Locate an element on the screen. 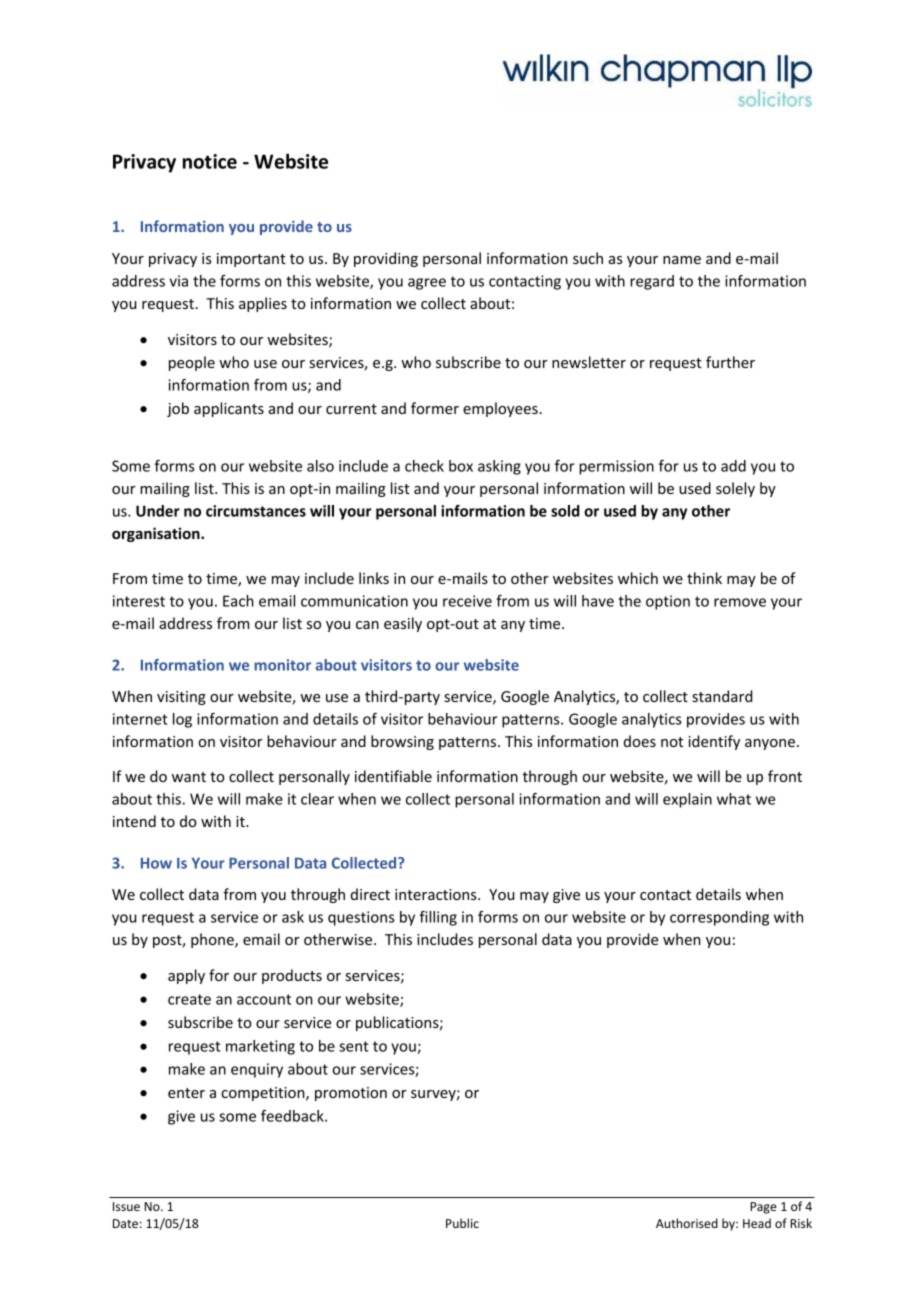  solely is located at coordinates (735, 489).
